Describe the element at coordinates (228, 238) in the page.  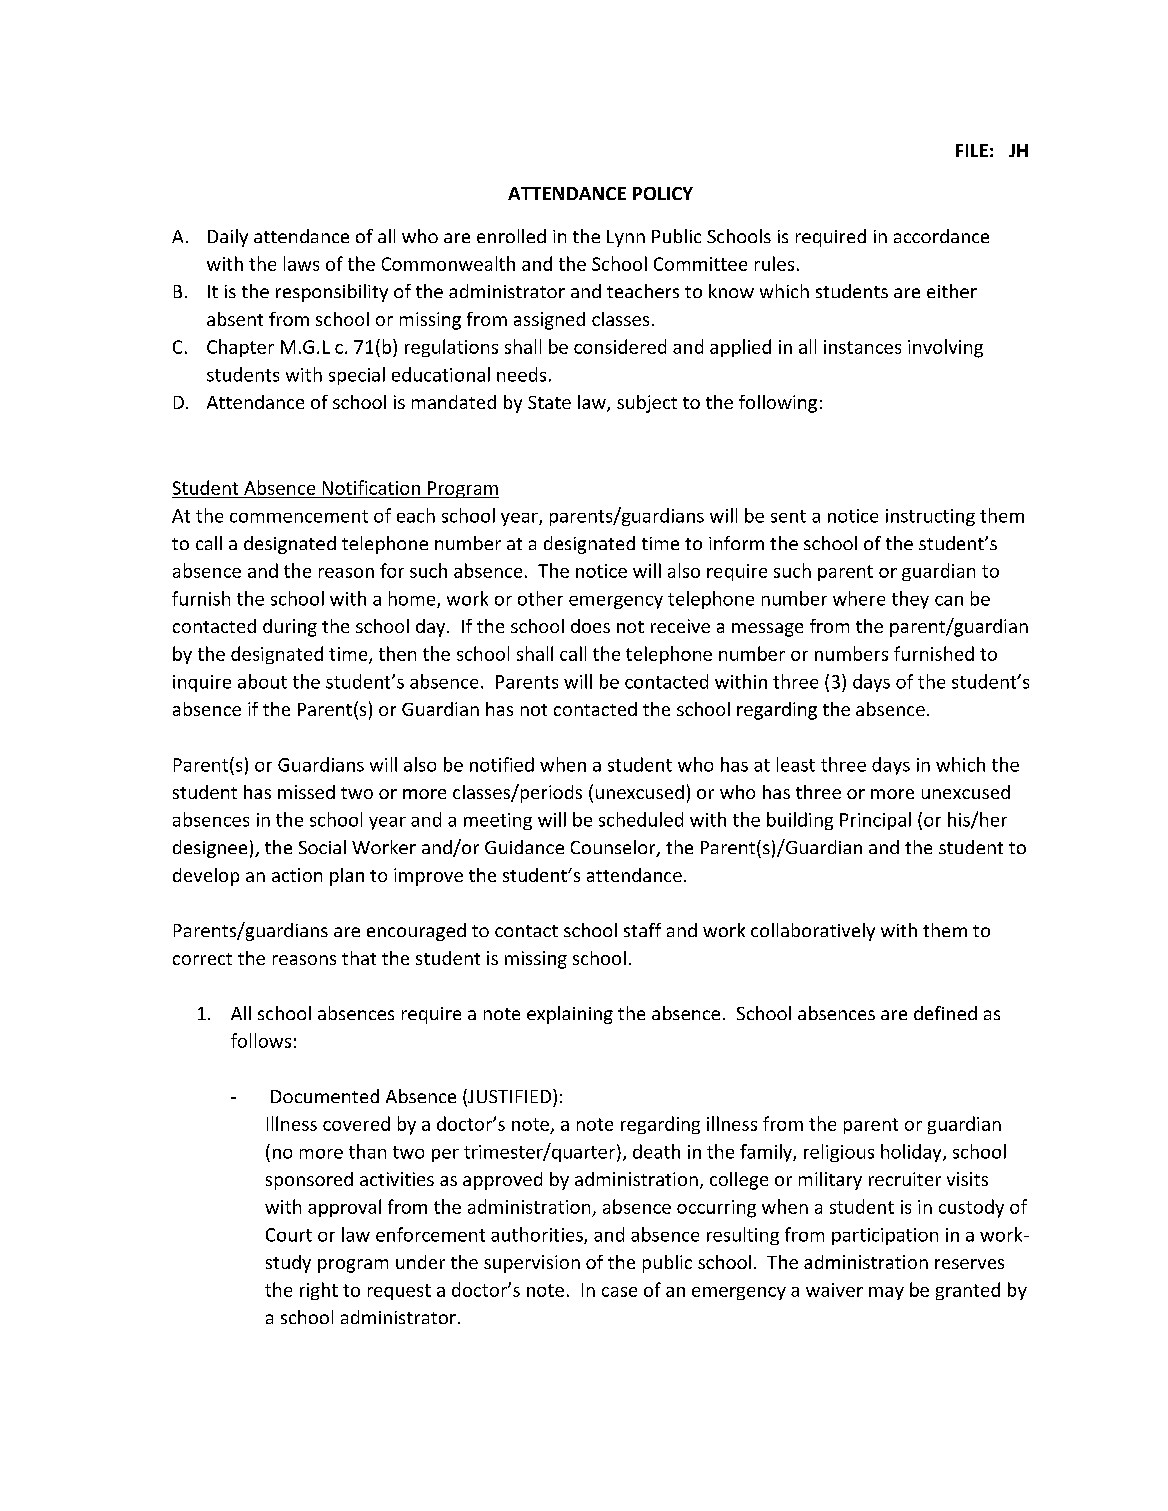
I see `Daily` at that location.
